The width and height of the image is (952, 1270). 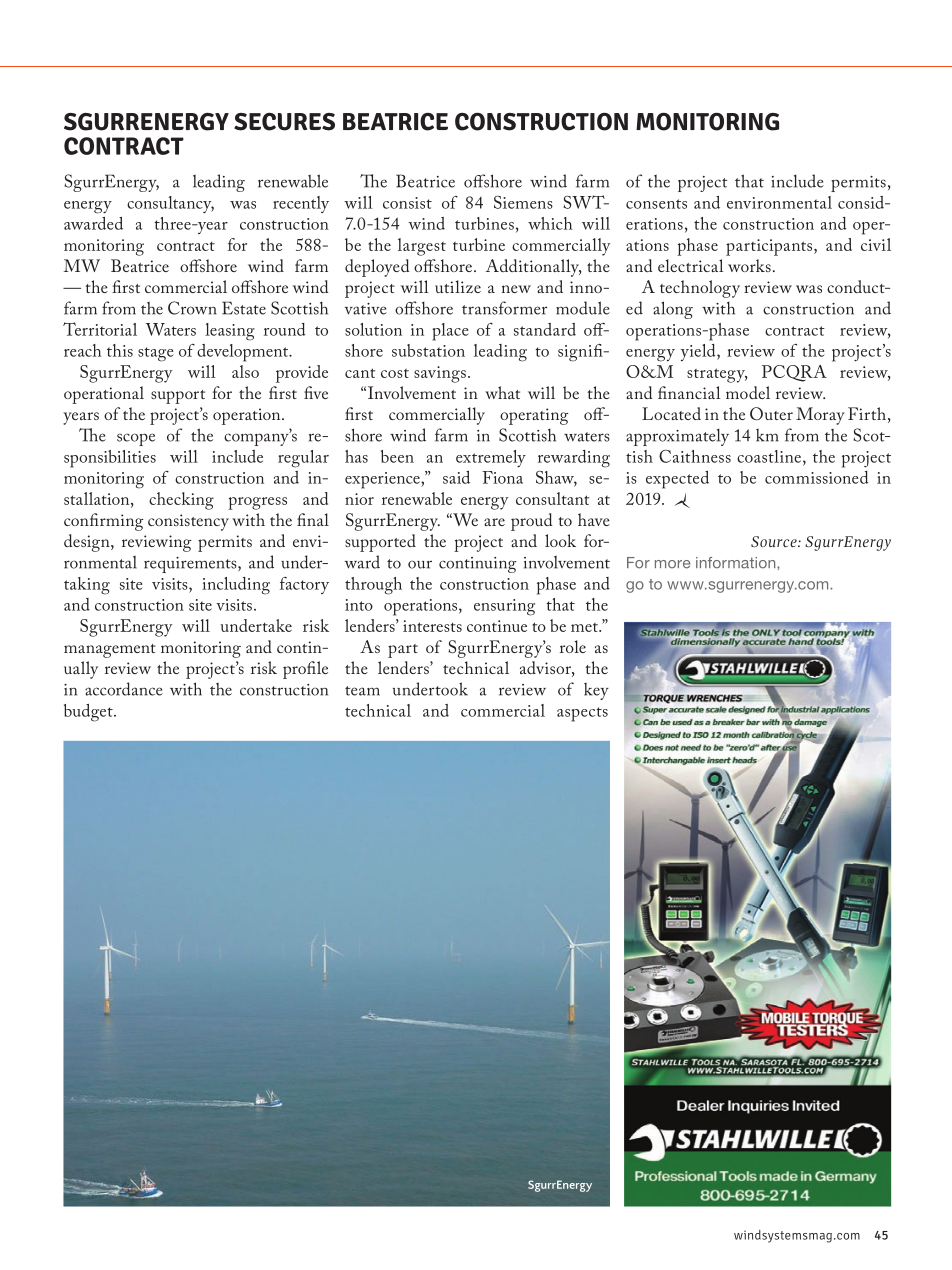 I want to click on place, so click(x=450, y=332).
